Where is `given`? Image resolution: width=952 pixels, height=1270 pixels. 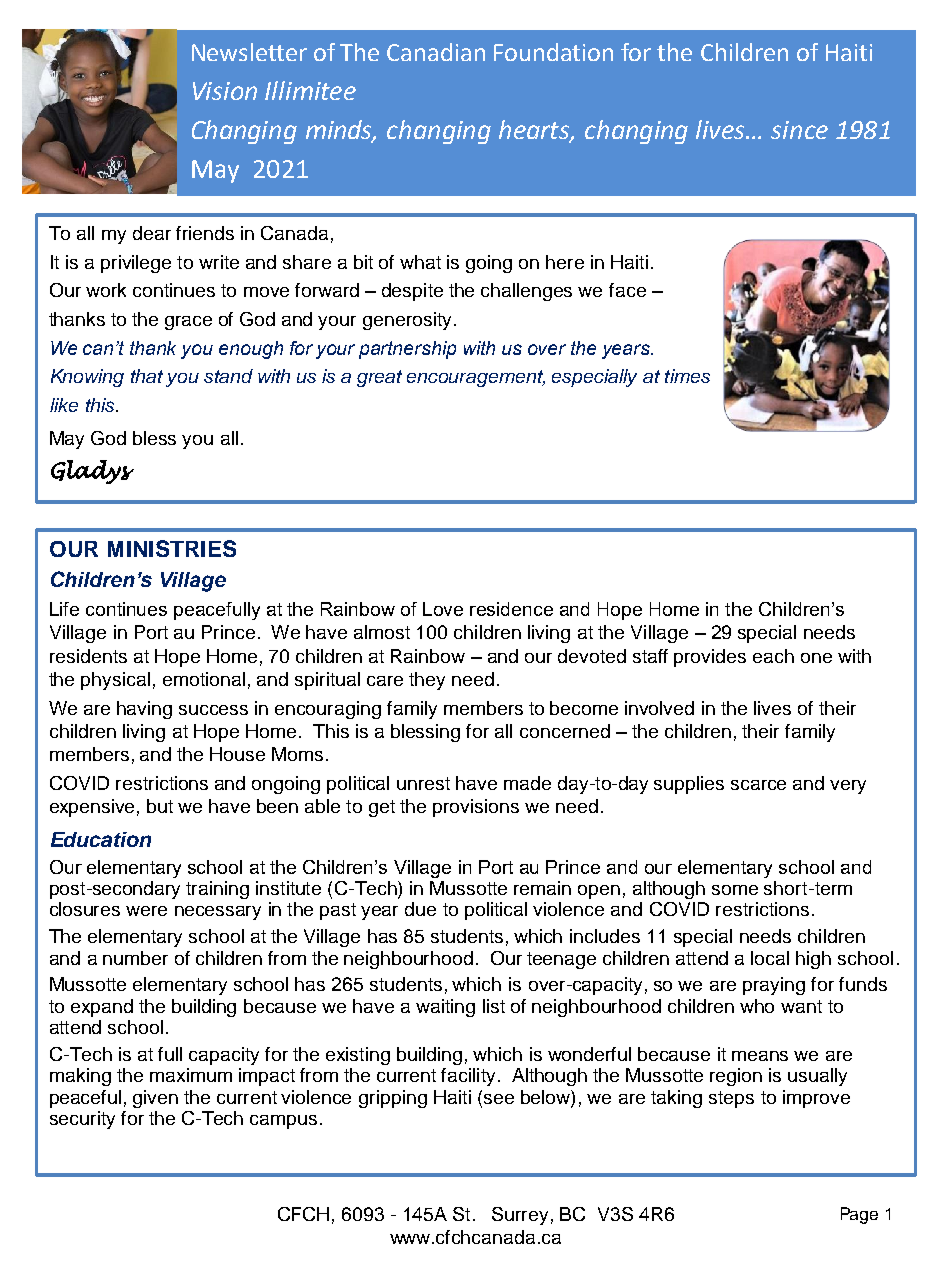 given is located at coordinates (155, 1099).
